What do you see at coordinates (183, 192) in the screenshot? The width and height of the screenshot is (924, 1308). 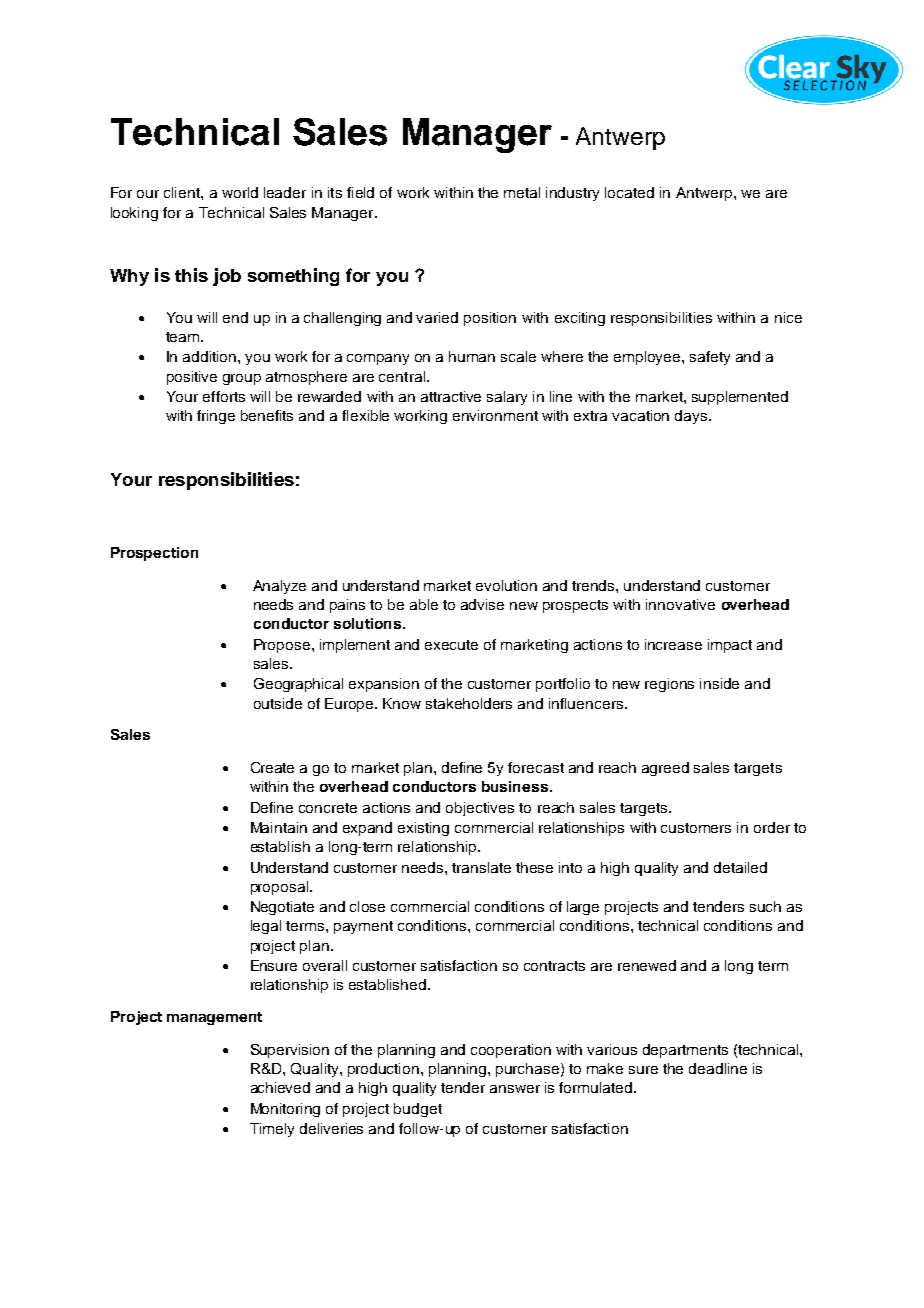 I see `client` at bounding box center [183, 192].
